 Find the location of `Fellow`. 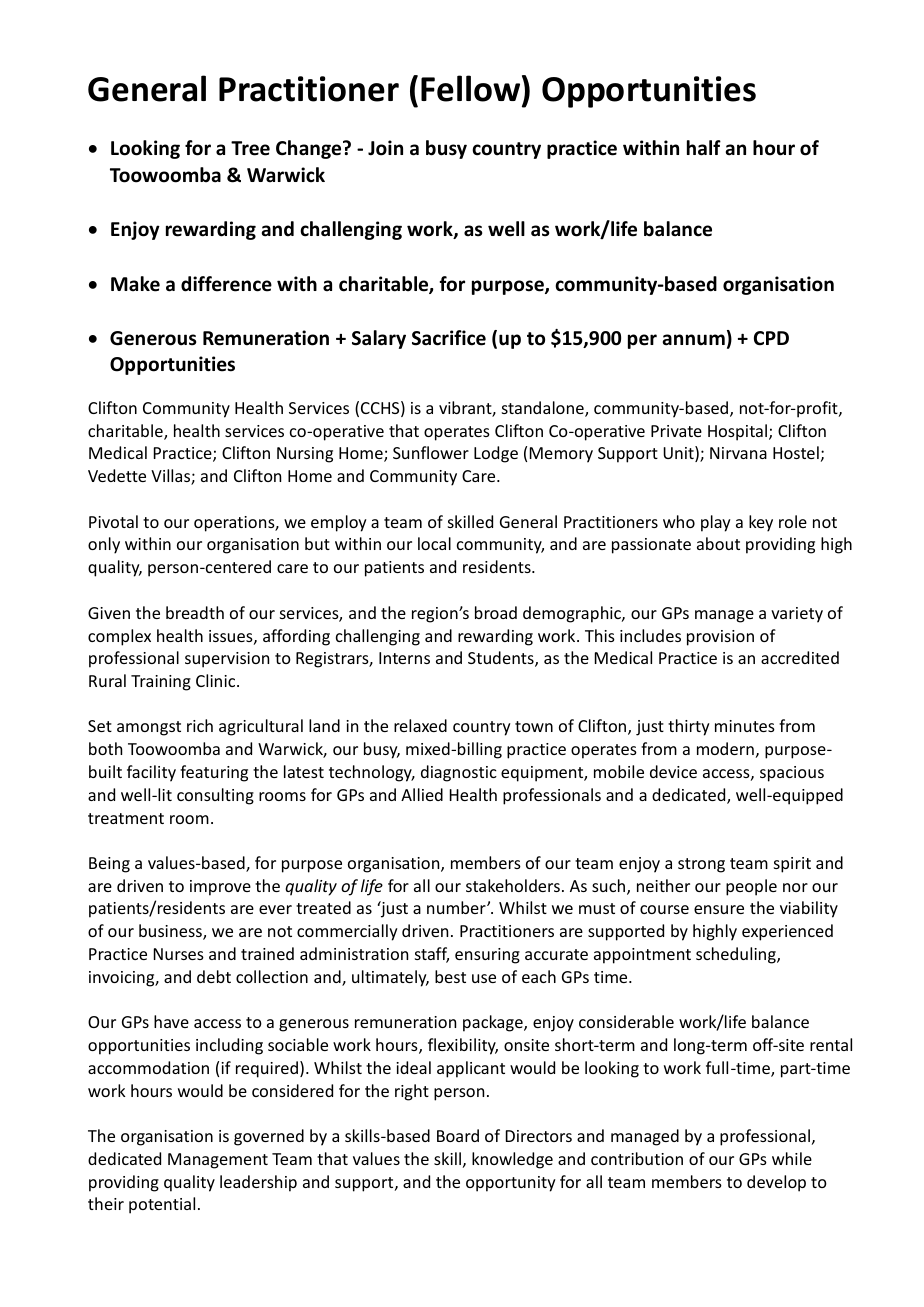

Fellow is located at coordinates (472, 88).
